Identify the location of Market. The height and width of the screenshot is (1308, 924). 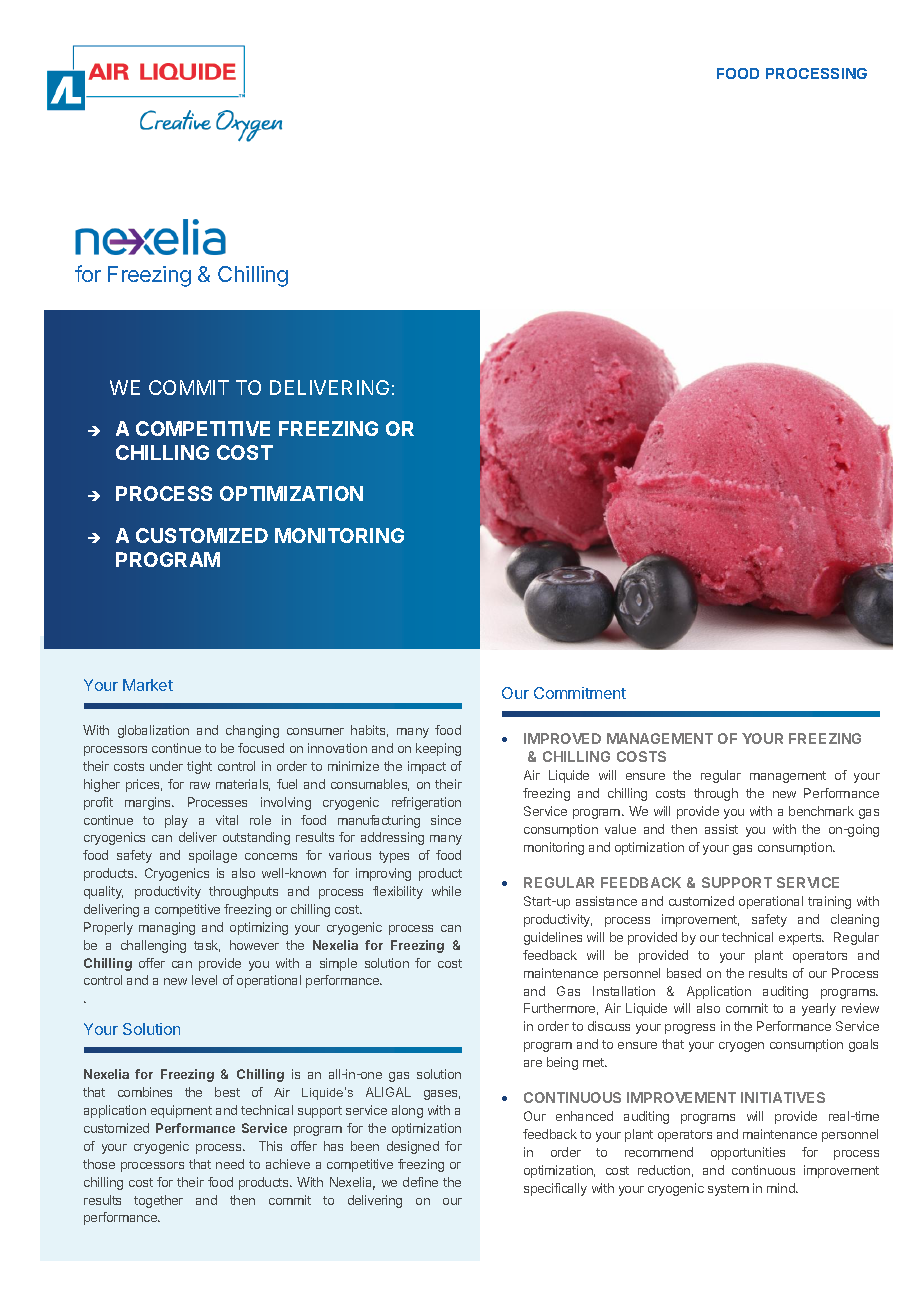
(148, 685).
